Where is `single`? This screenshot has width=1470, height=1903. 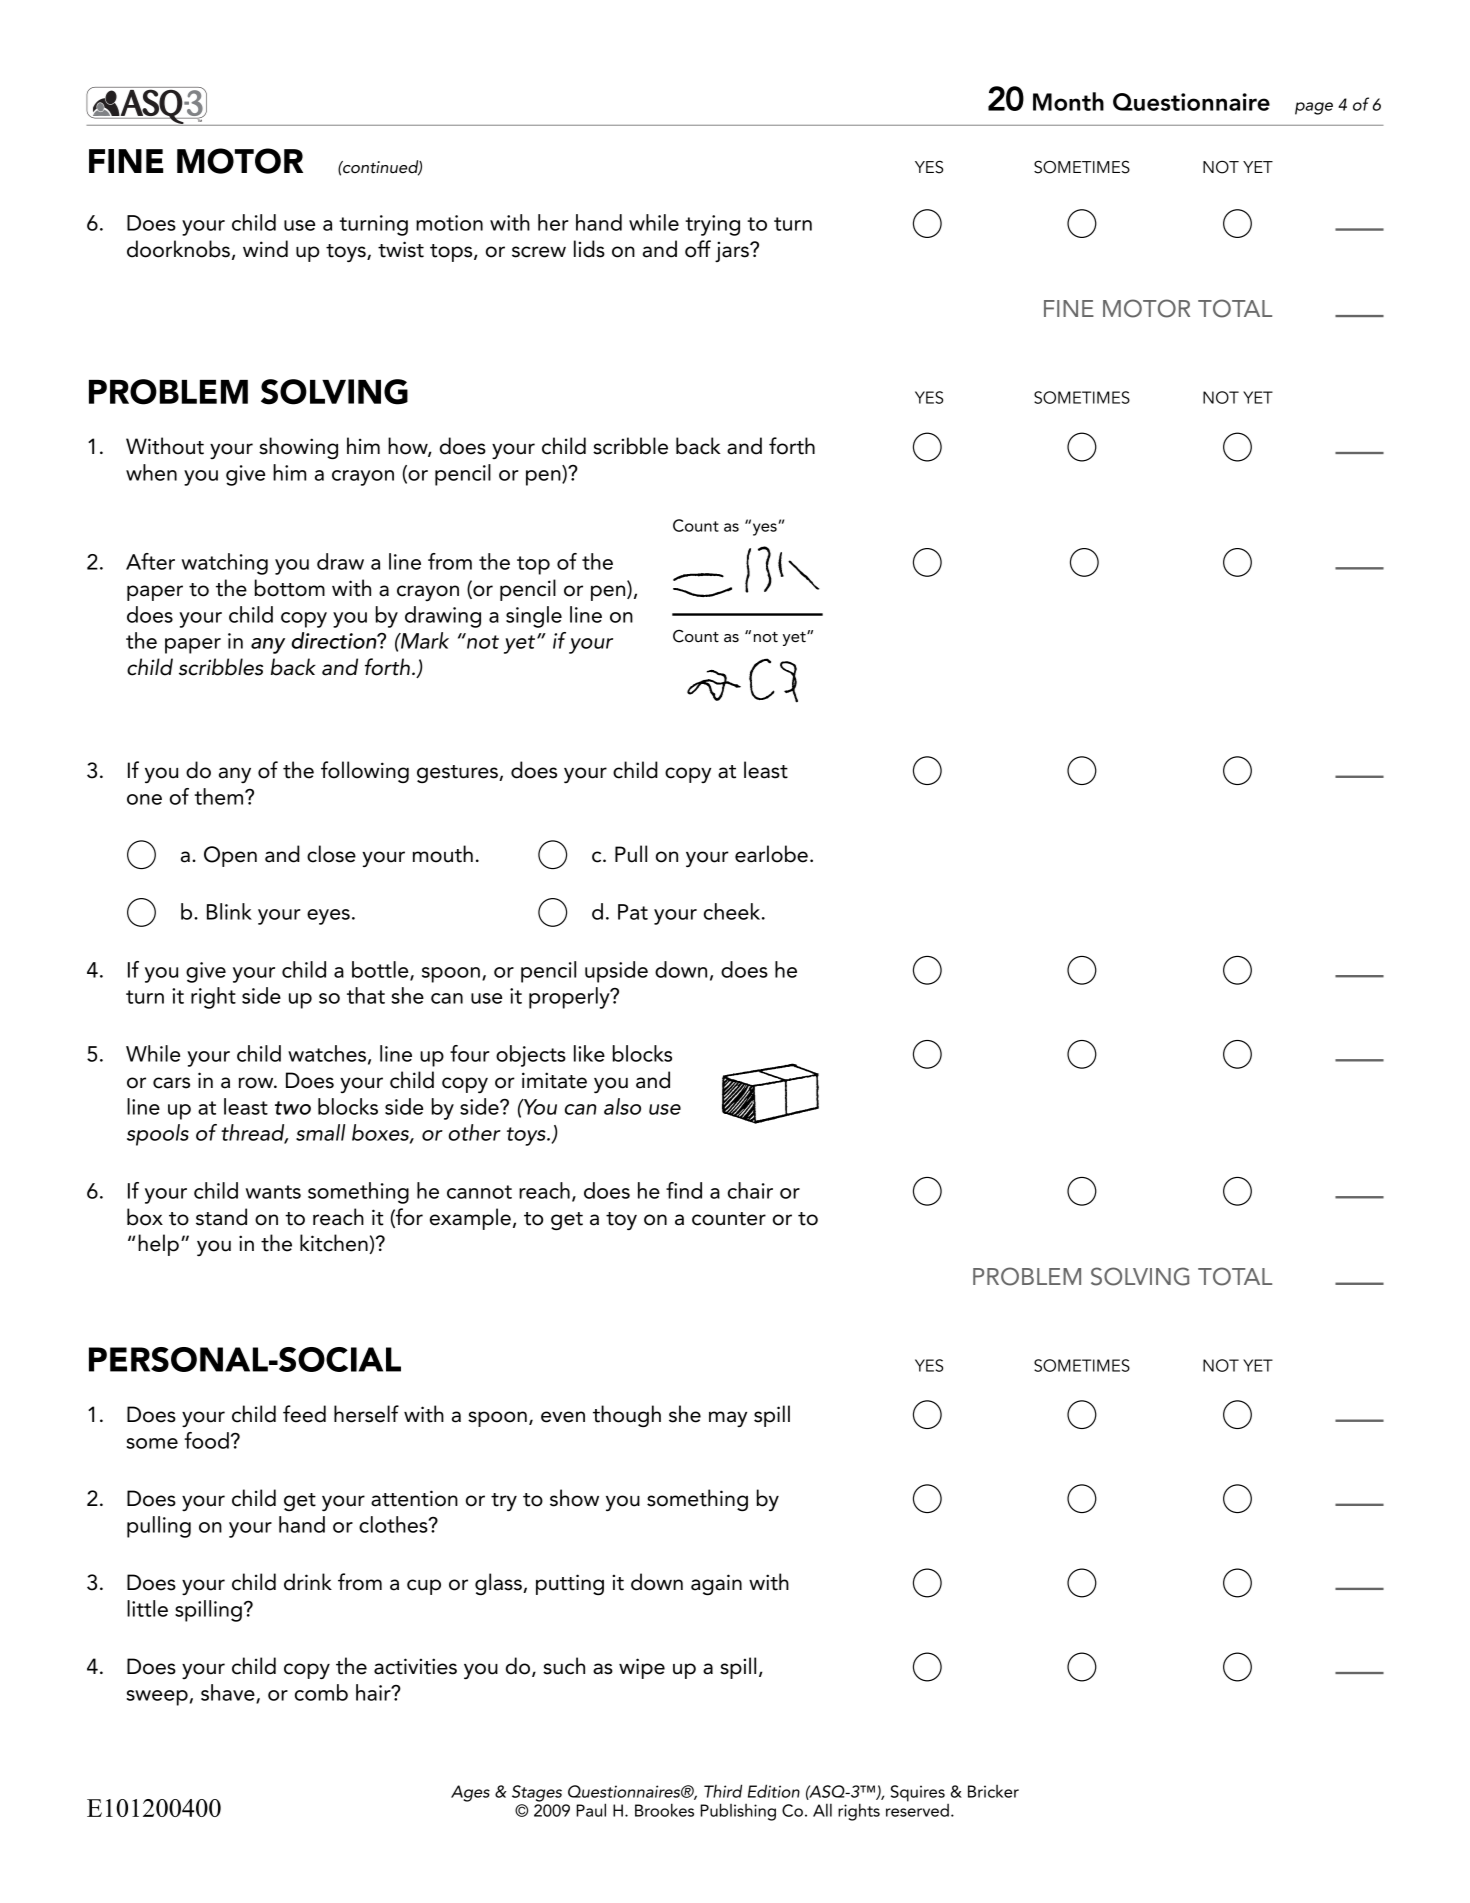
single is located at coordinates (534, 617).
